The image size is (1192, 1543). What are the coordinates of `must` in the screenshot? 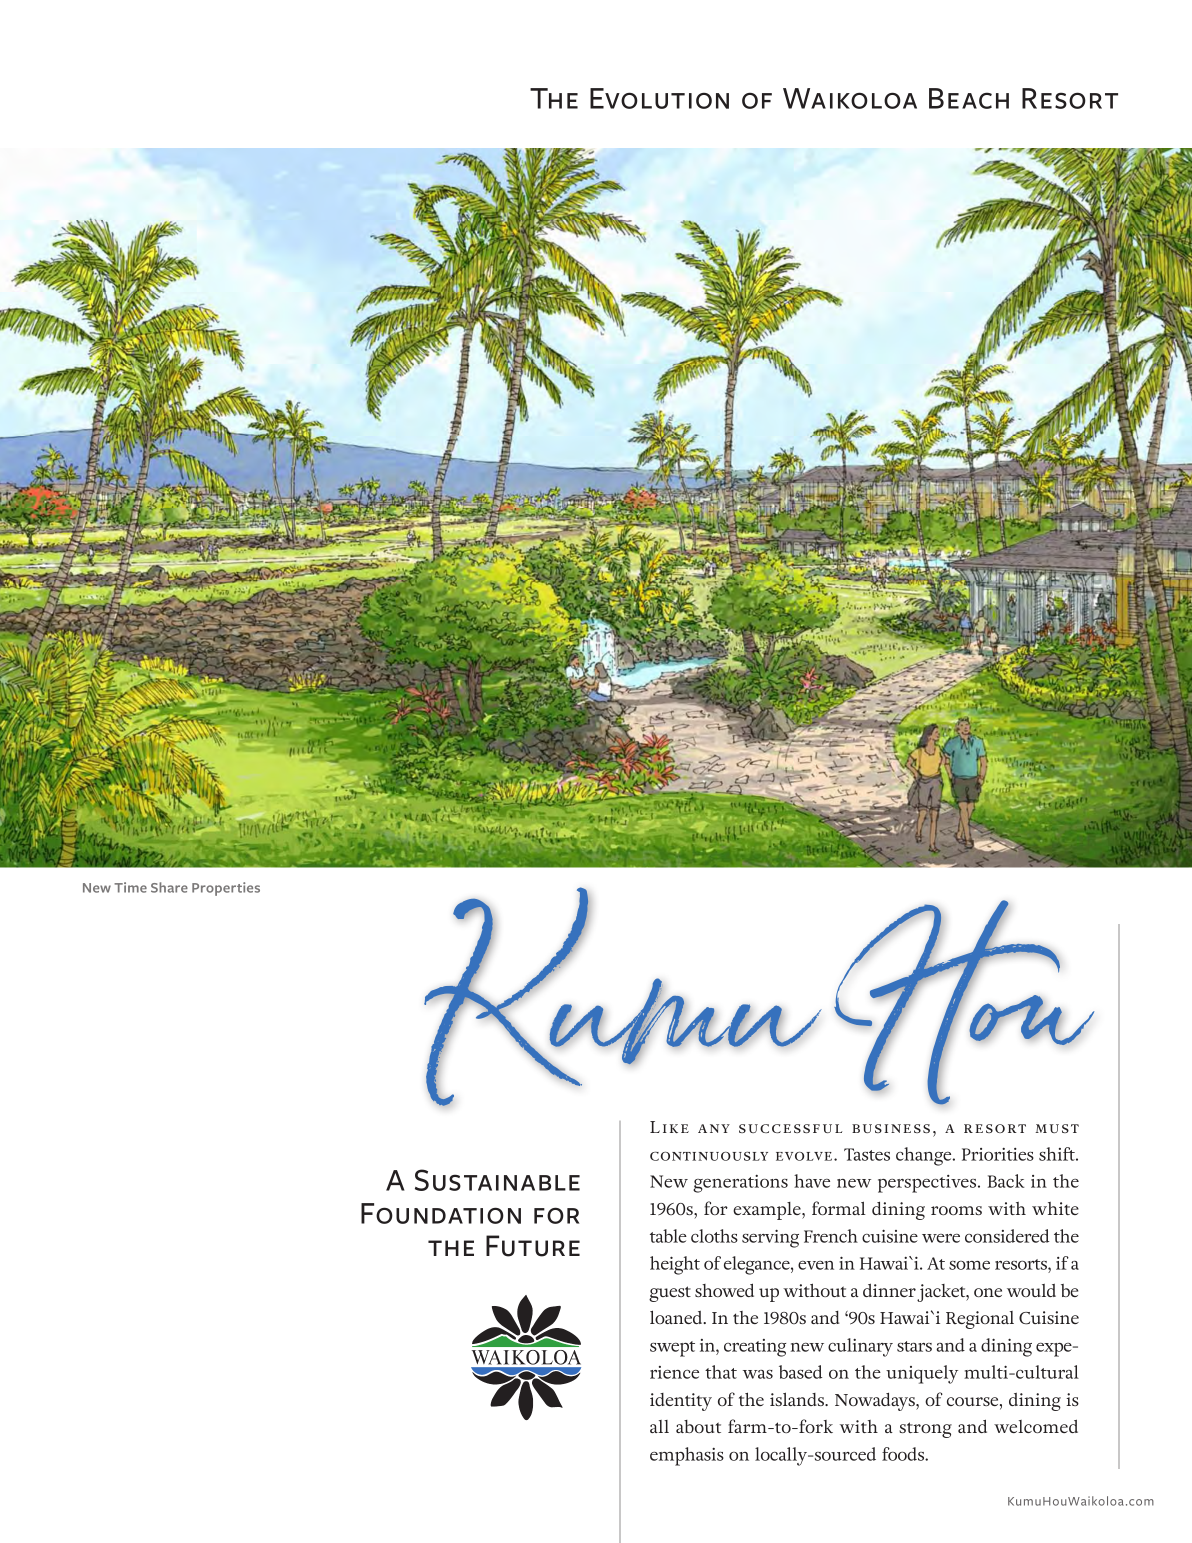 It's located at (1057, 1128).
